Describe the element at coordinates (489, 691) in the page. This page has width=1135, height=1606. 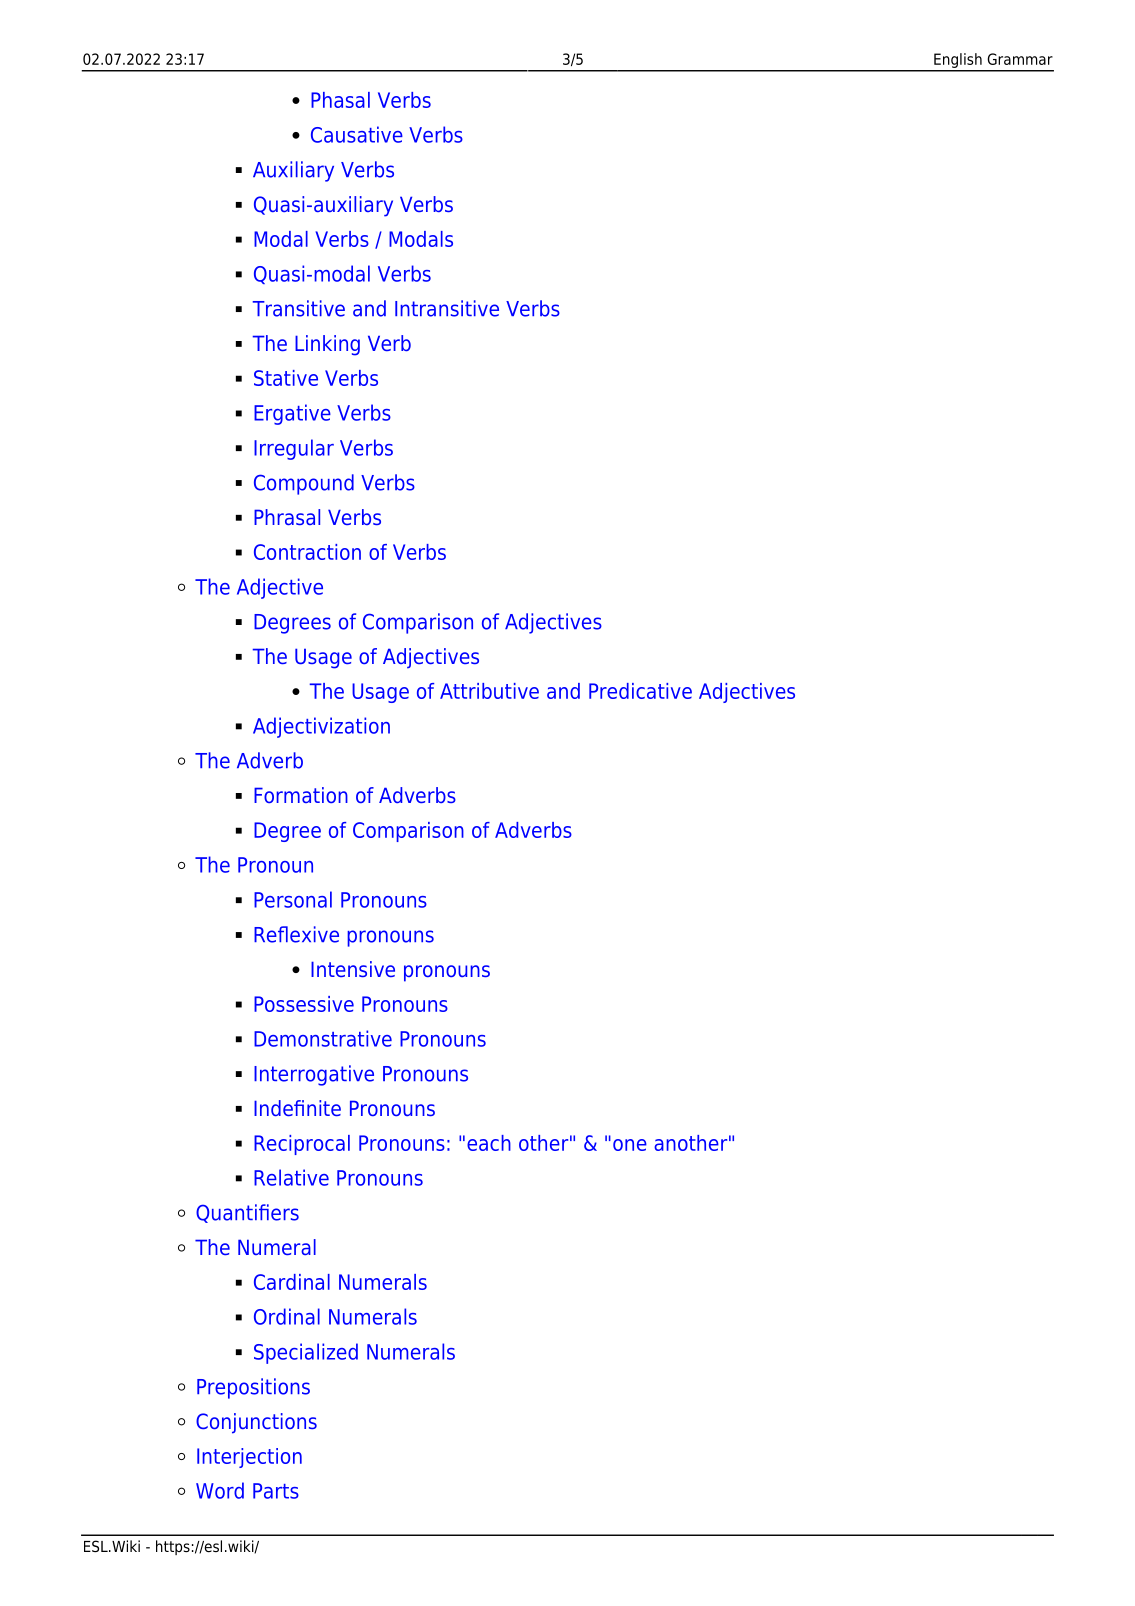
I see `Attributive` at that location.
